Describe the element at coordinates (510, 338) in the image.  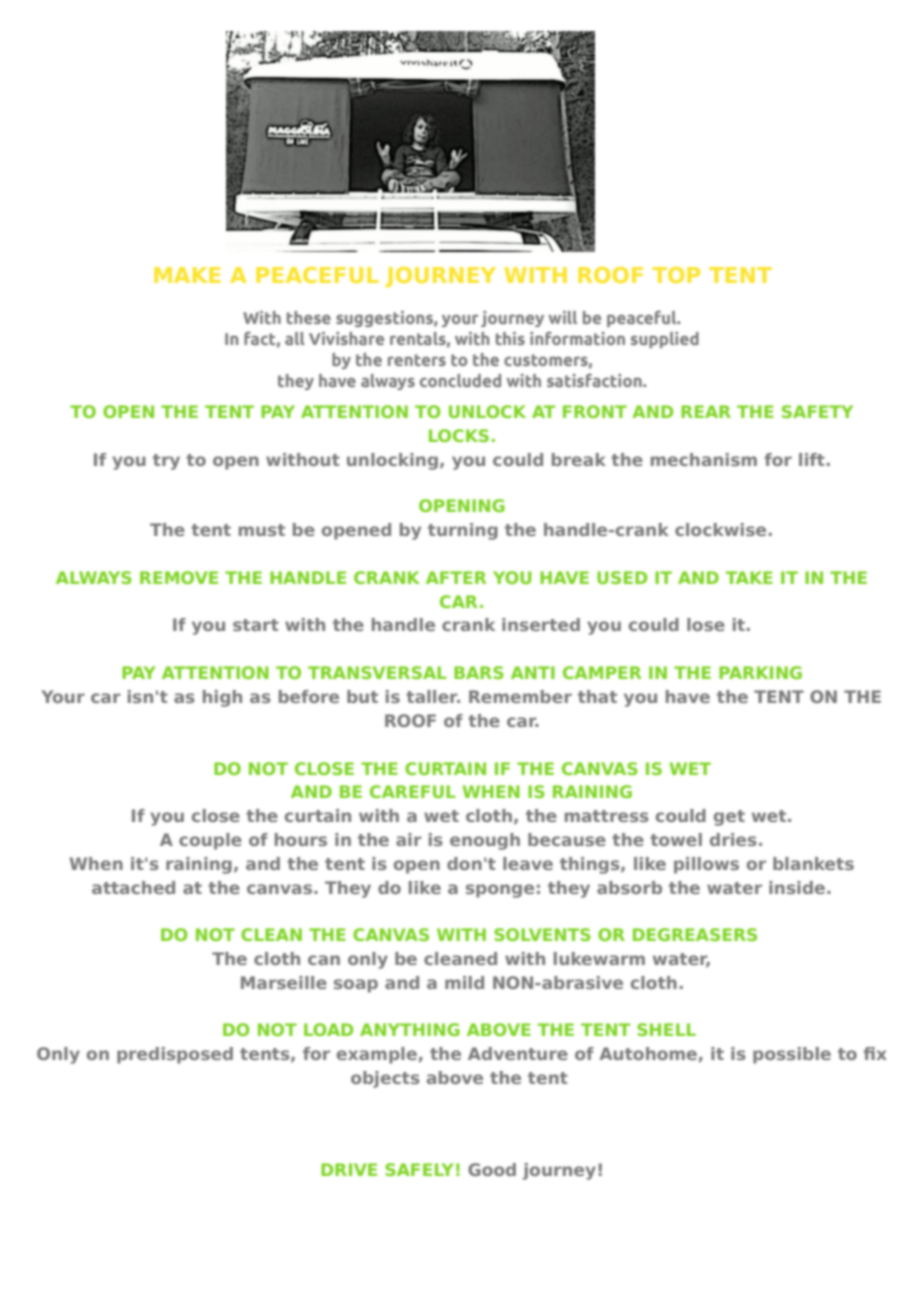
I see `this` at that location.
